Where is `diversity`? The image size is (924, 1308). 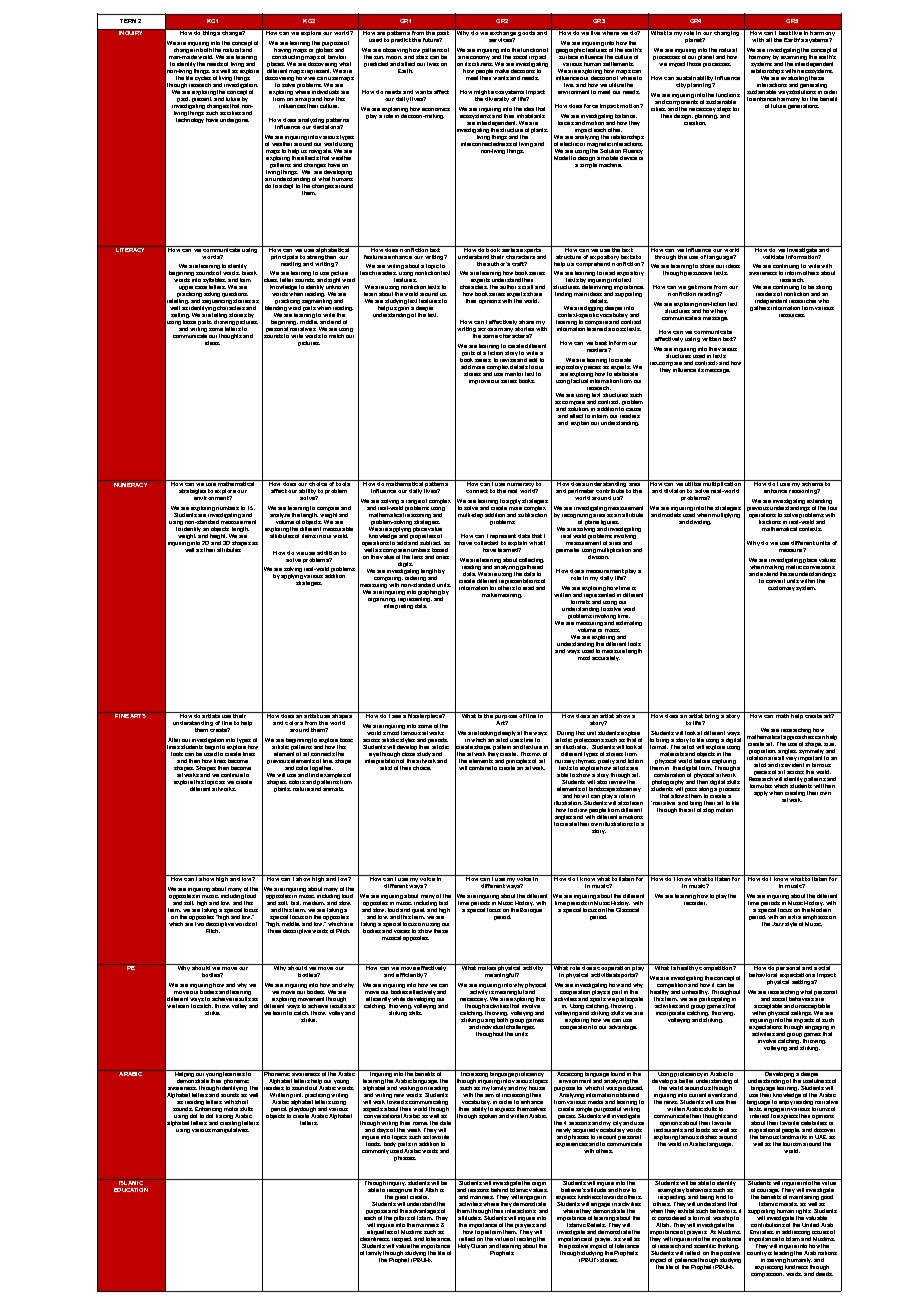 diversity is located at coordinates (497, 99).
